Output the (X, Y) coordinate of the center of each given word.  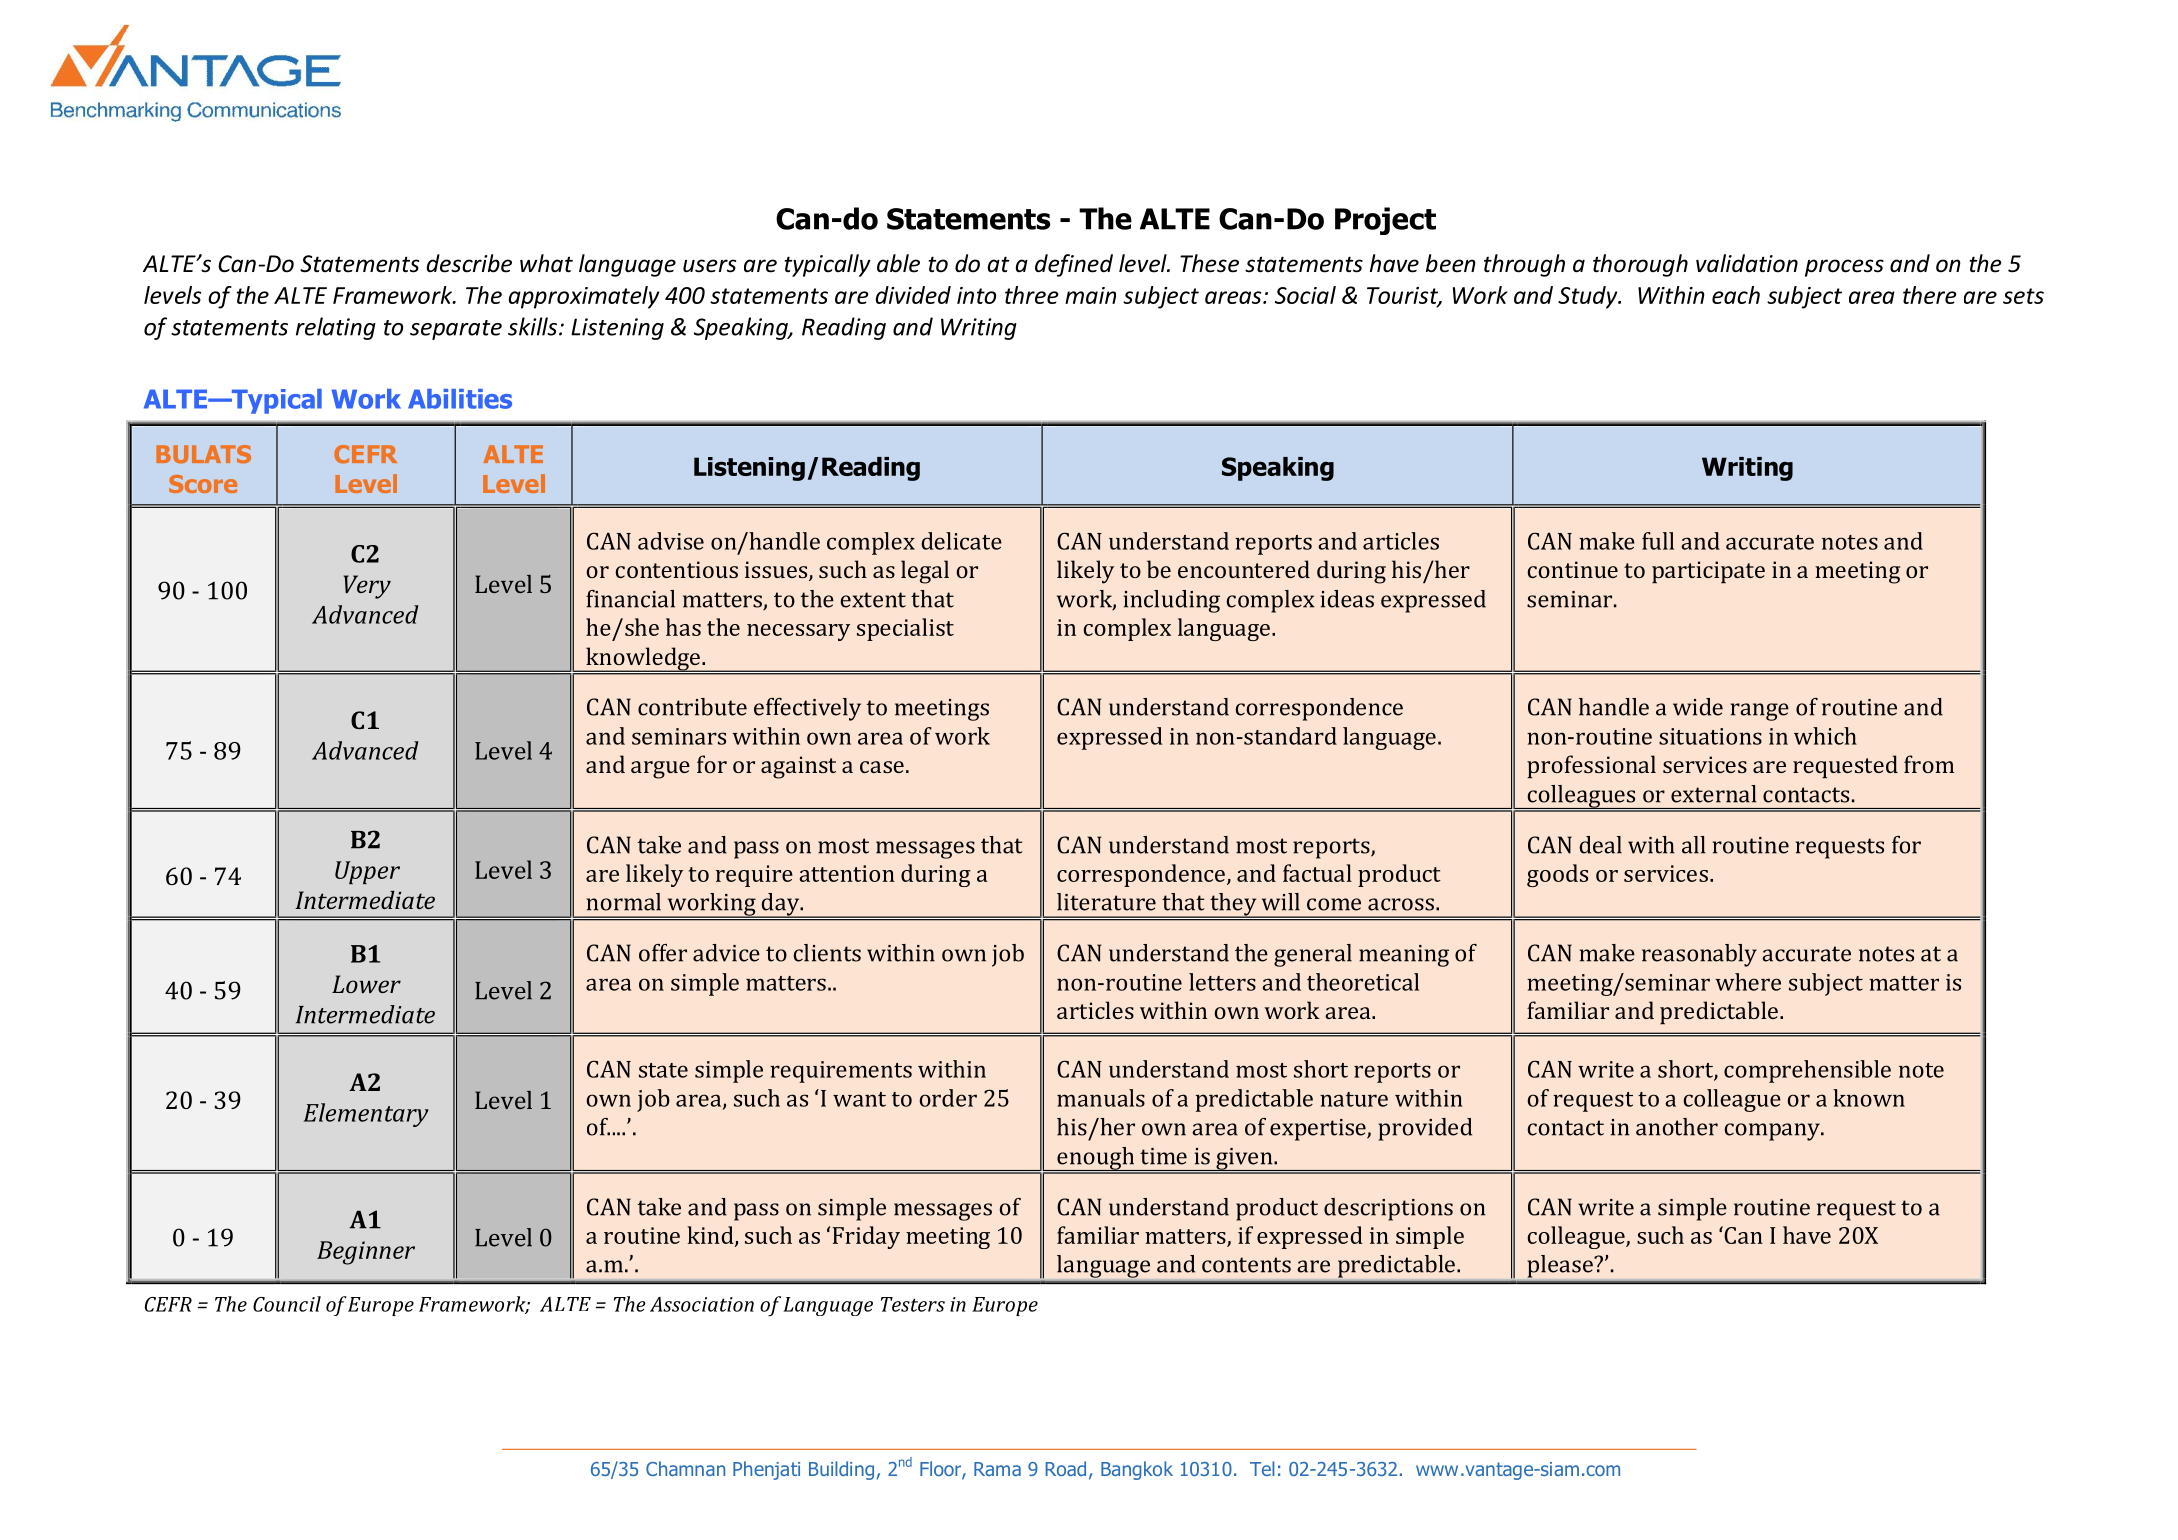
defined (1074, 265)
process (1844, 268)
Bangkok (1137, 1470)
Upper (367, 872)
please (1561, 1266)
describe (469, 263)
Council (287, 1304)
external (1714, 794)
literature (1106, 902)
